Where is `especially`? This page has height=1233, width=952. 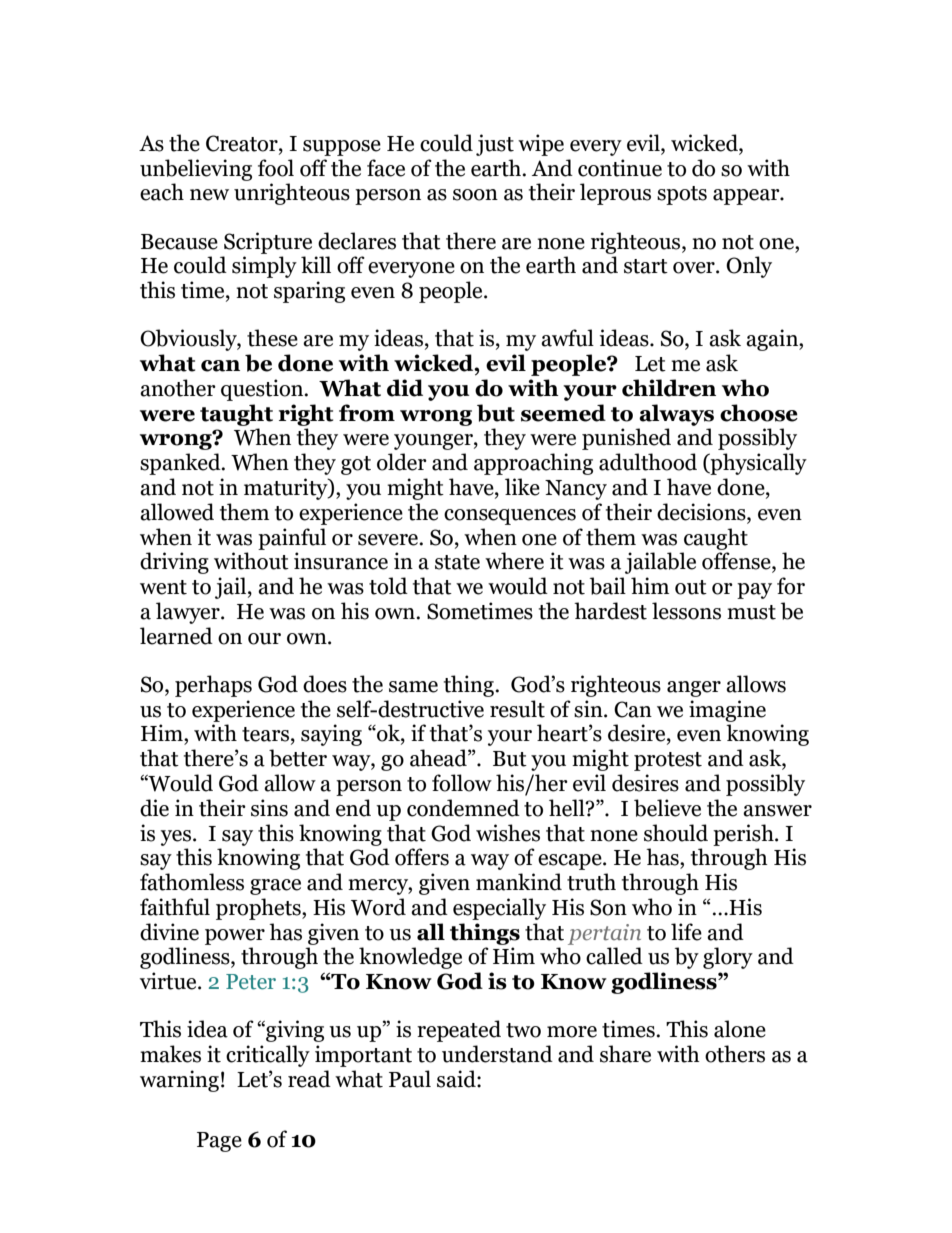 especially is located at coordinates (499, 909).
